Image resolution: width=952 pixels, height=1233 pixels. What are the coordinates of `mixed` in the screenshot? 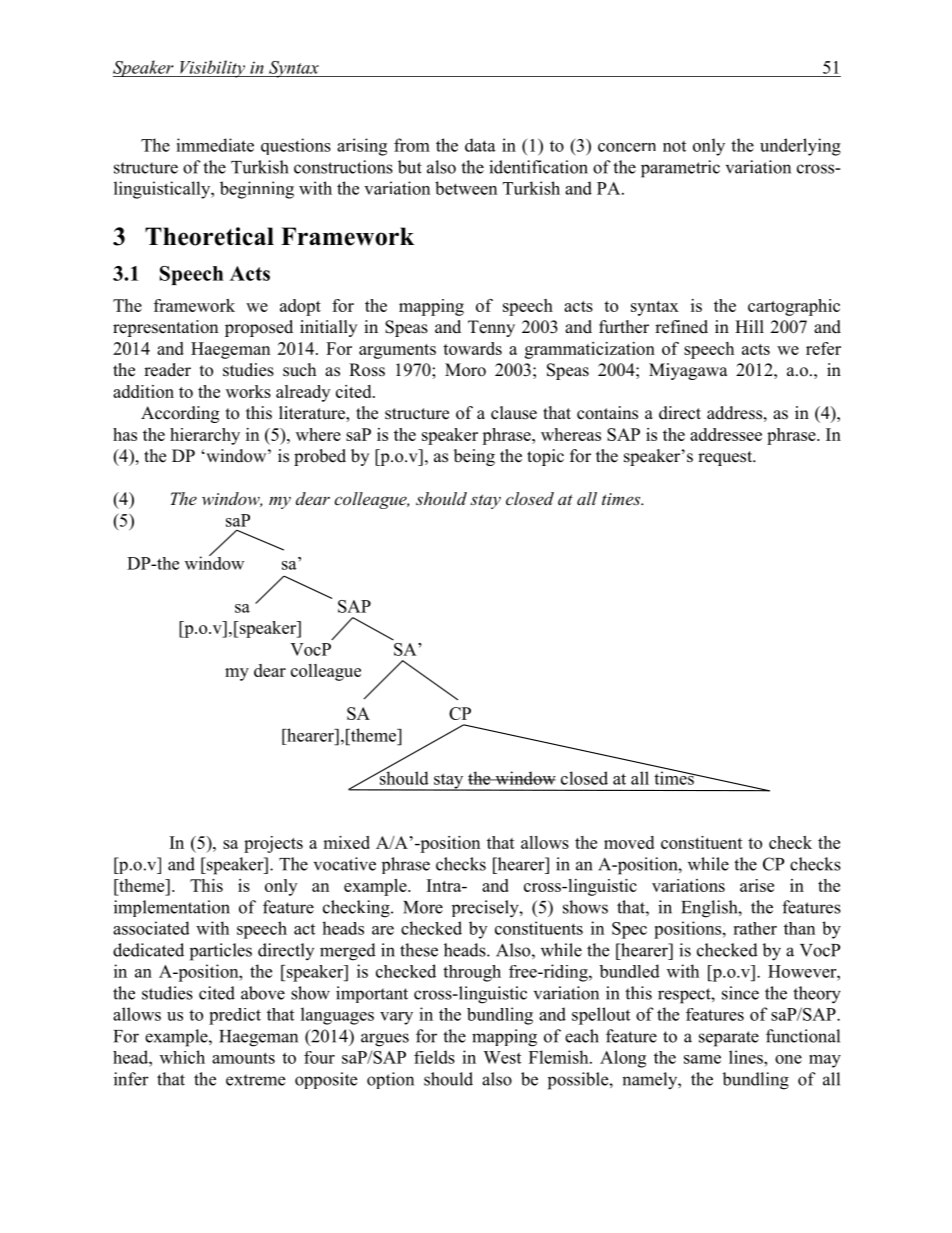 It's located at (346, 842).
